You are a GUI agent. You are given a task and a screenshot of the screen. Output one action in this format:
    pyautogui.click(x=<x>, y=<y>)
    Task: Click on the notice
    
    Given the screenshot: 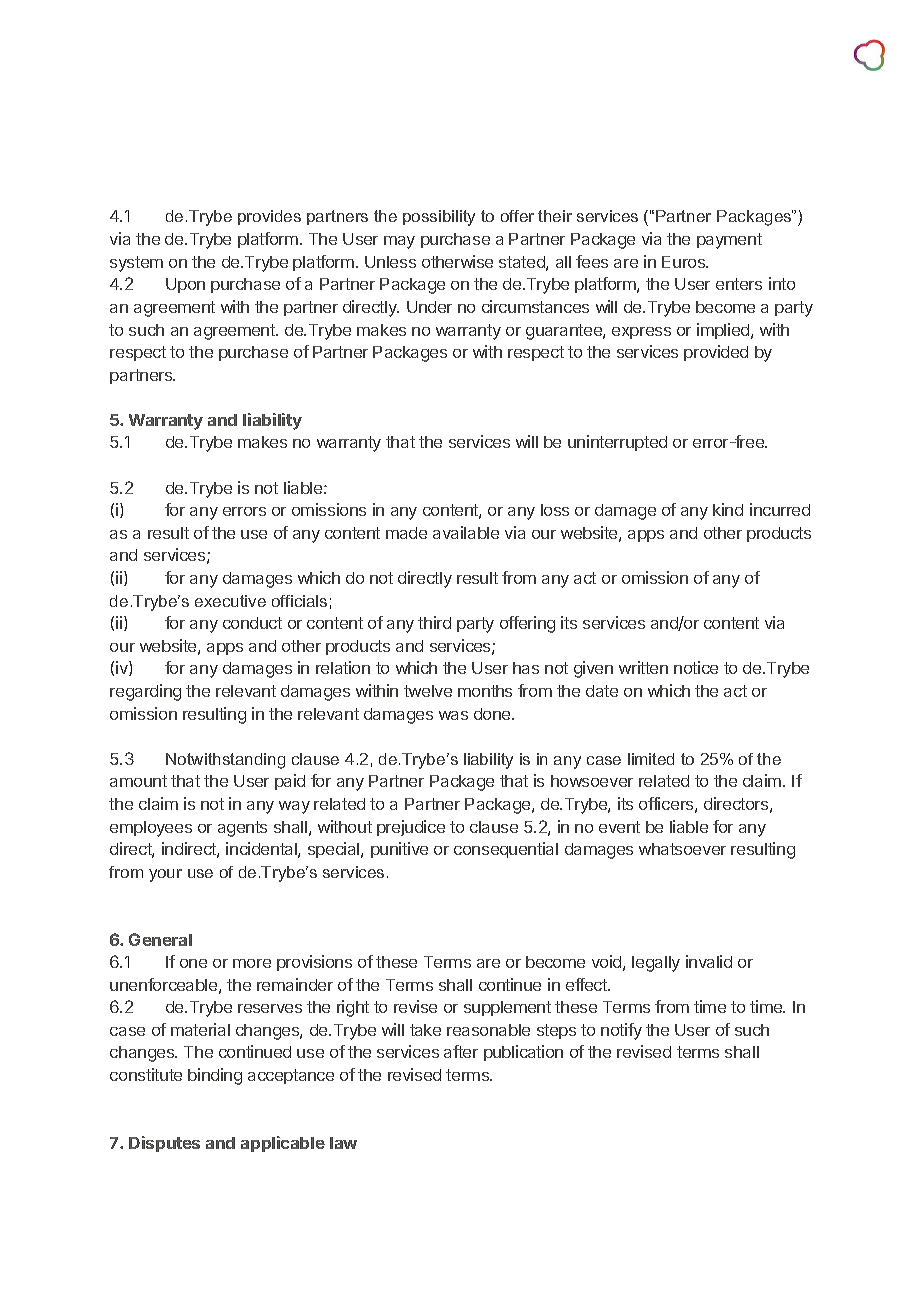 What is the action you would take?
    pyautogui.click(x=696, y=667)
